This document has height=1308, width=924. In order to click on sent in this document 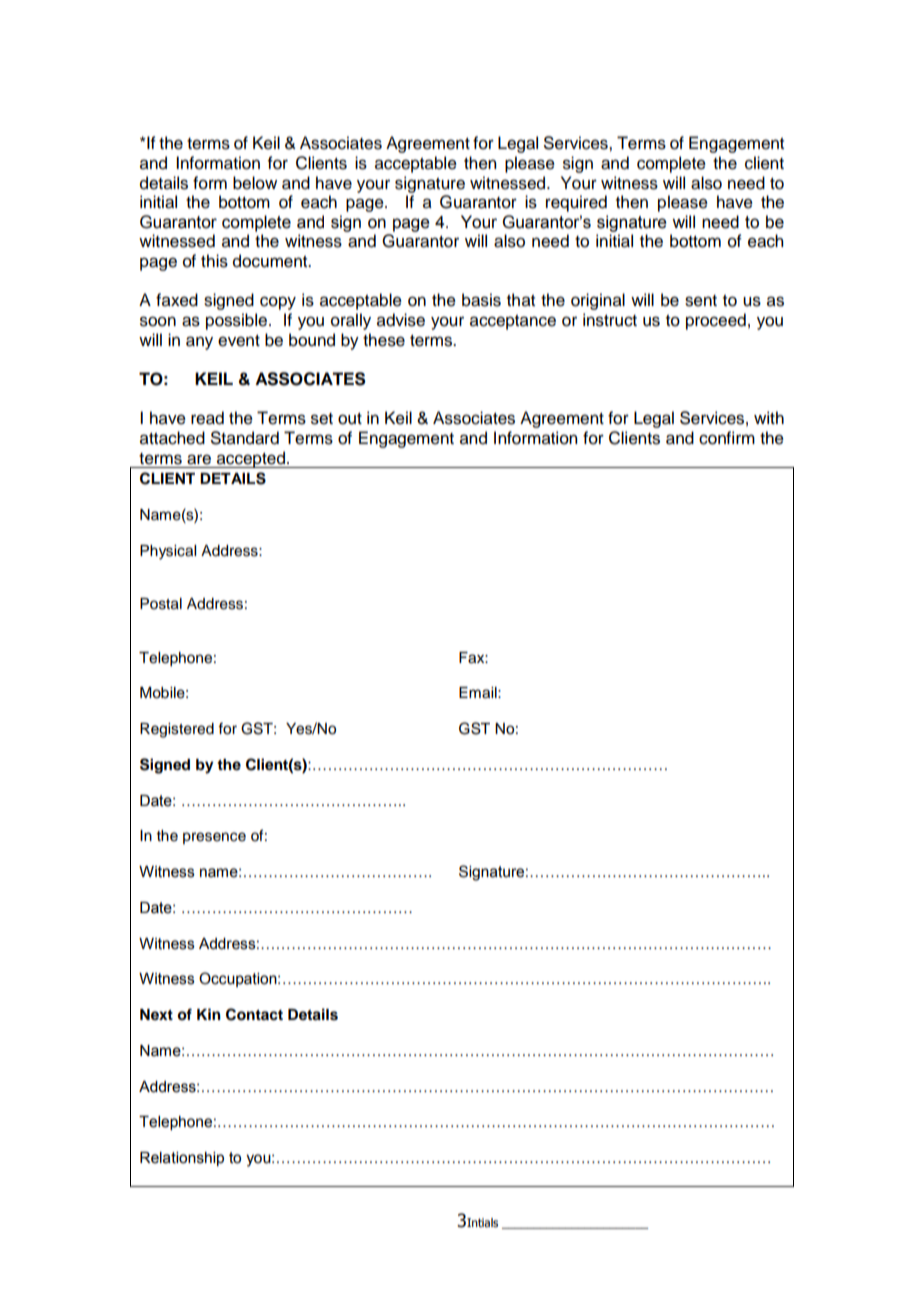, I will do `click(701, 301)`.
